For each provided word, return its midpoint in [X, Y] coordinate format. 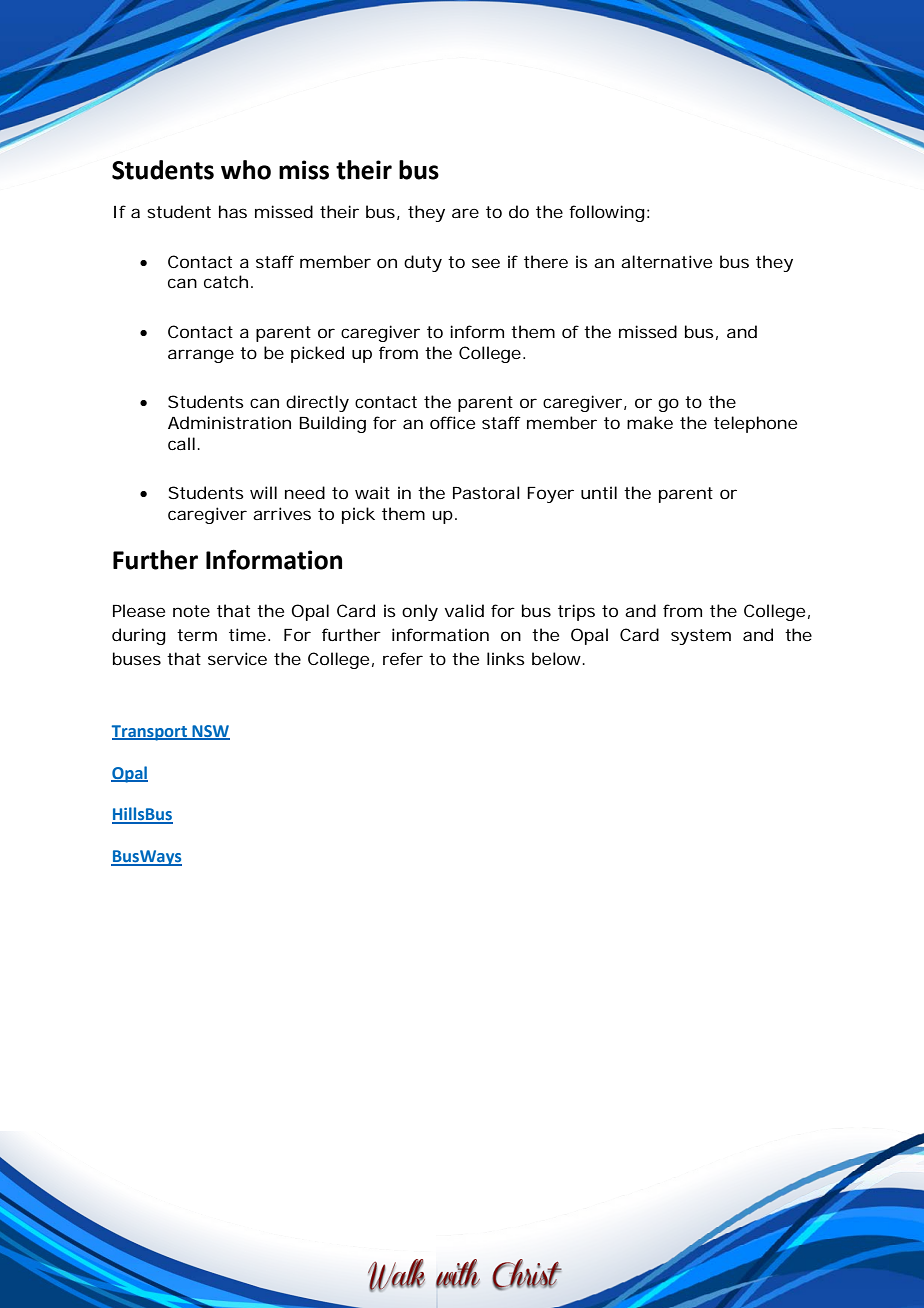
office [452, 422]
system [701, 637]
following [608, 213]
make [650, 422]
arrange [201, 356]
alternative [666, 261]
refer [403, 658]
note [191, 611]
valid [464, 610]
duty [423, 263]
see [486, 263]
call [181, 443]
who [246, 170]
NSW [210, 732]
